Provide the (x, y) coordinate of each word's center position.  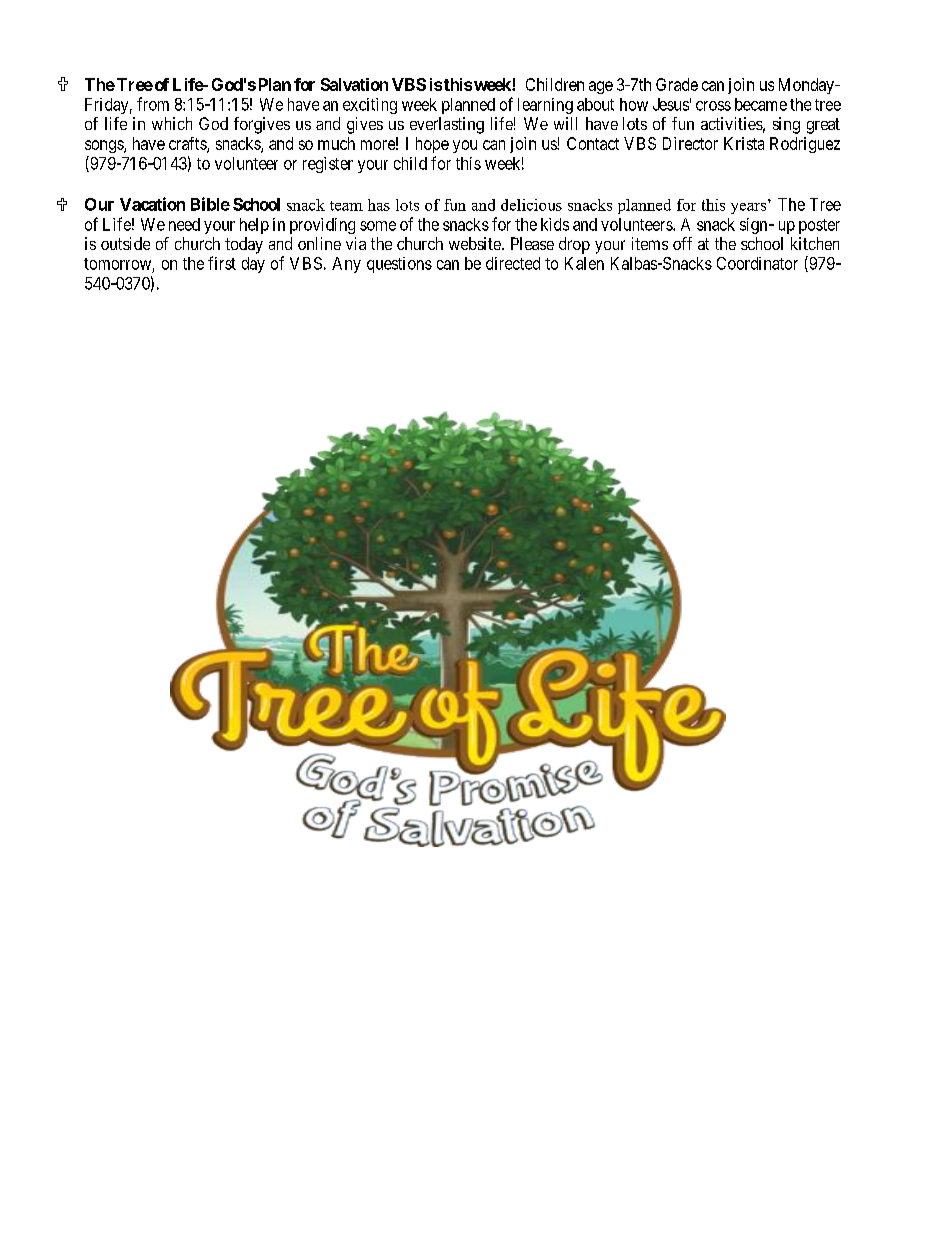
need (184, 224)
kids (555, 224)
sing (786, 125)
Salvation (354, 84)
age (601, 87)
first (222, 263)
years (748, 208)
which (172, 123)
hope (432, 145)
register (328, 165)
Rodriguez (805, 145)
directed (513, 263)
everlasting (447, 125)
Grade (677, 84)
